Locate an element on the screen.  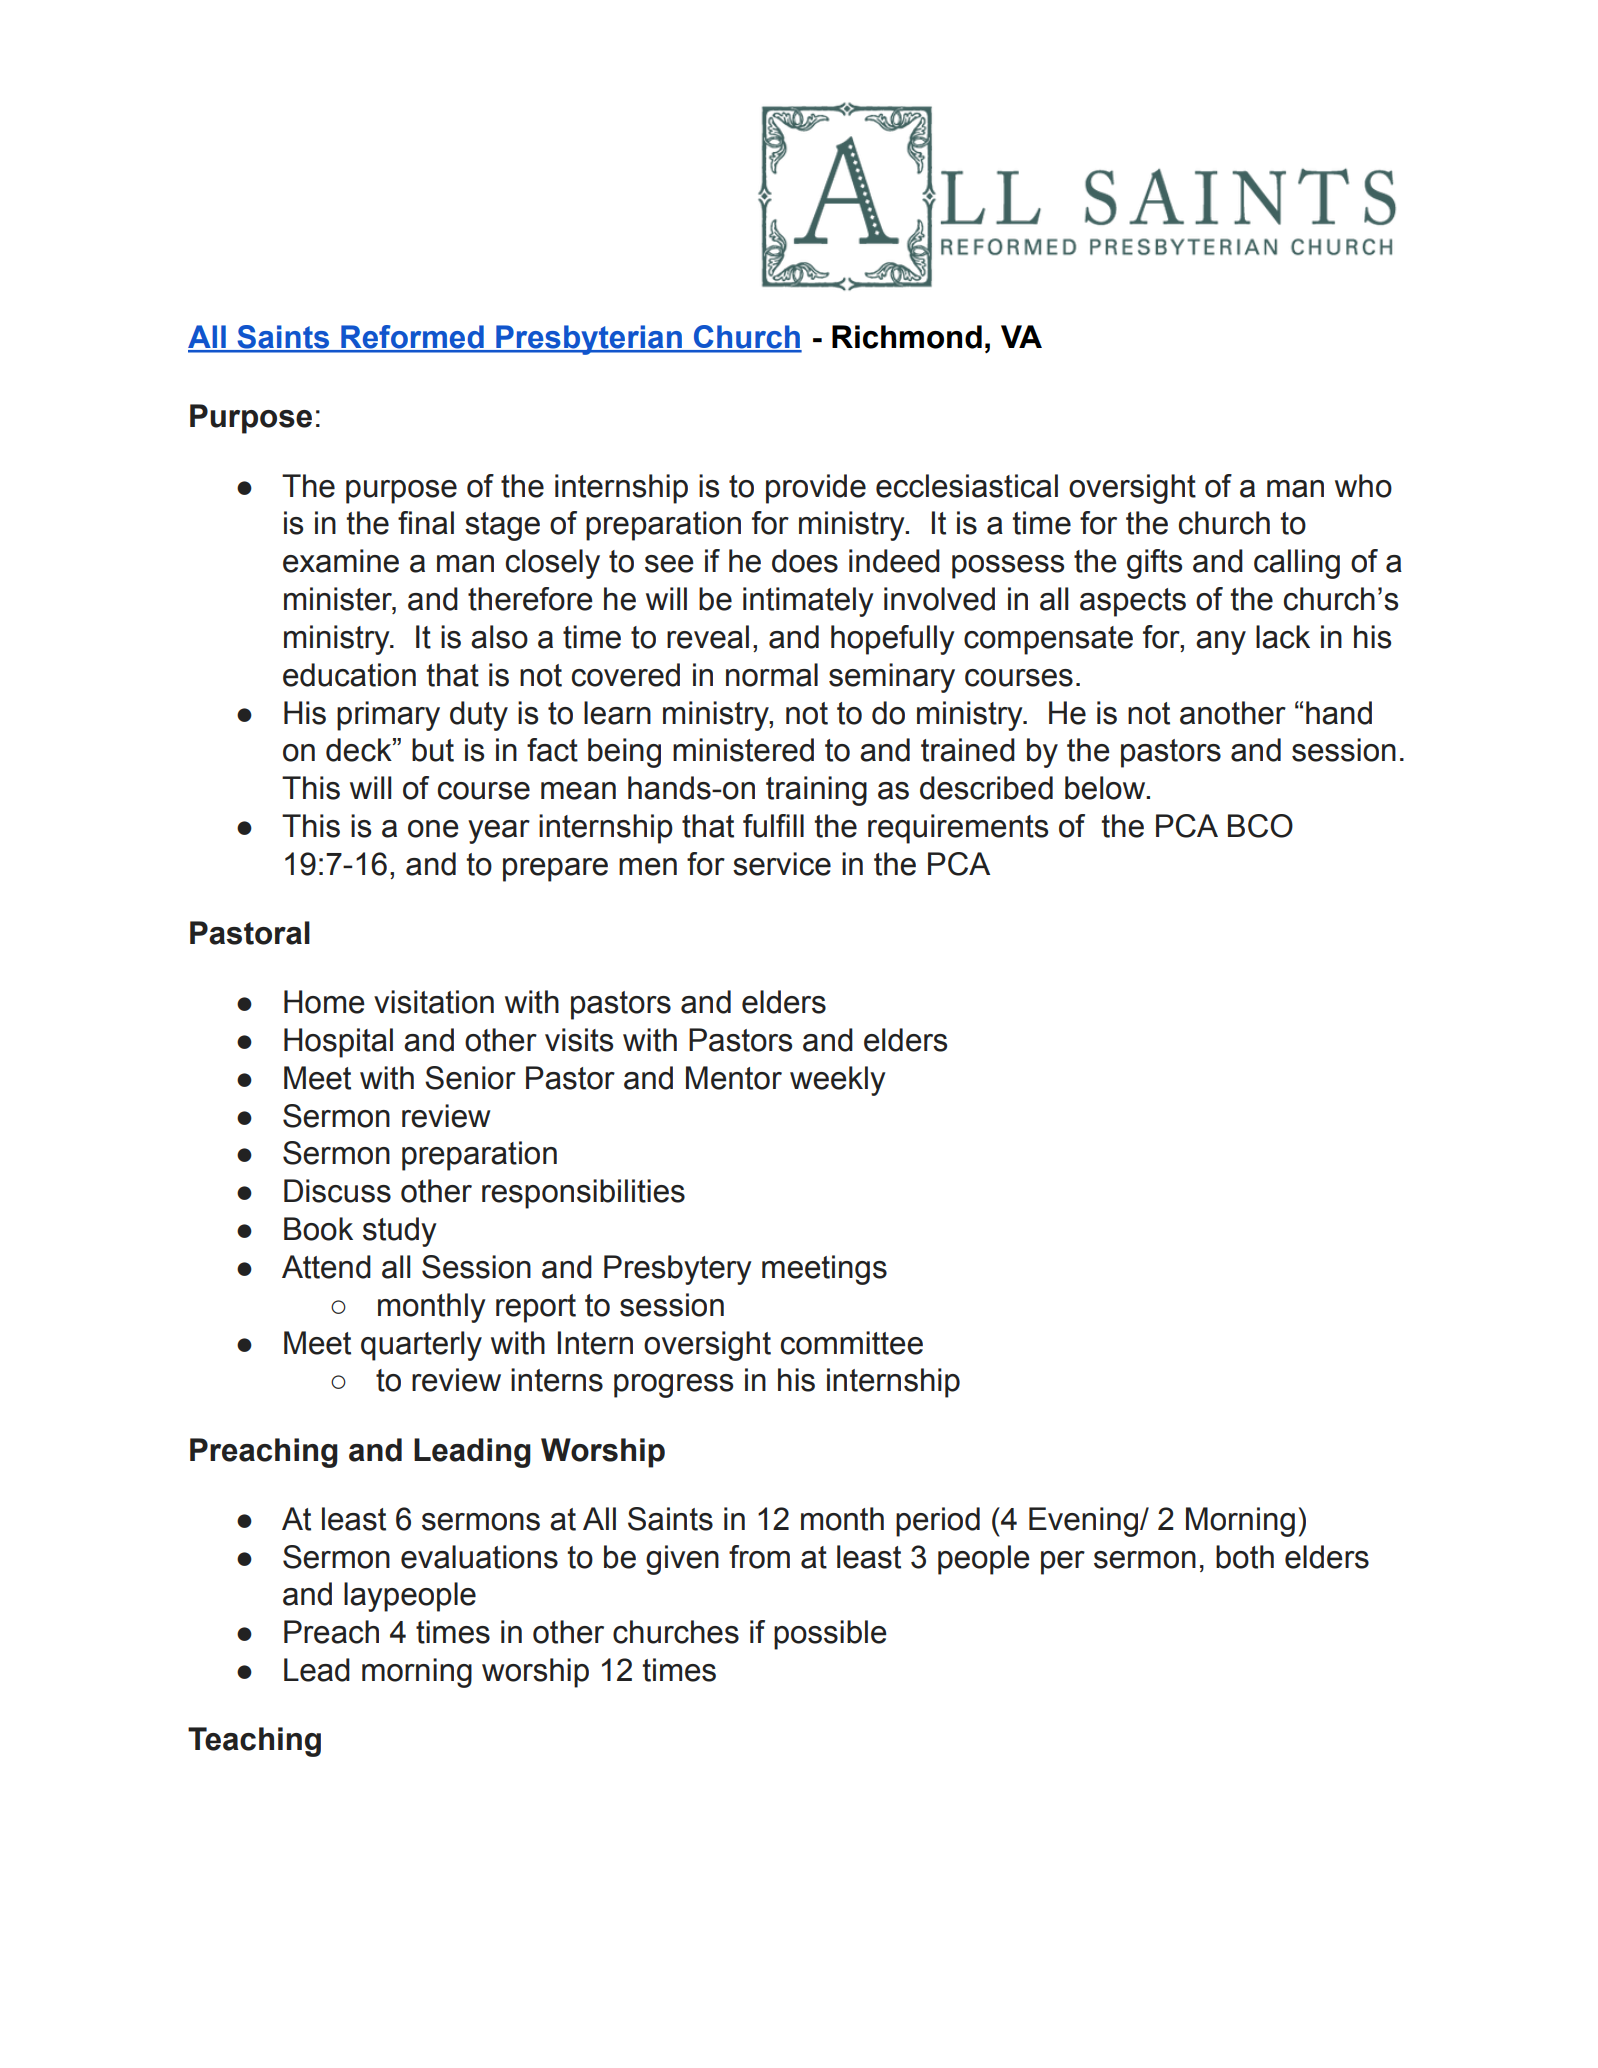
possible is located at coordinates (830, 1635).
